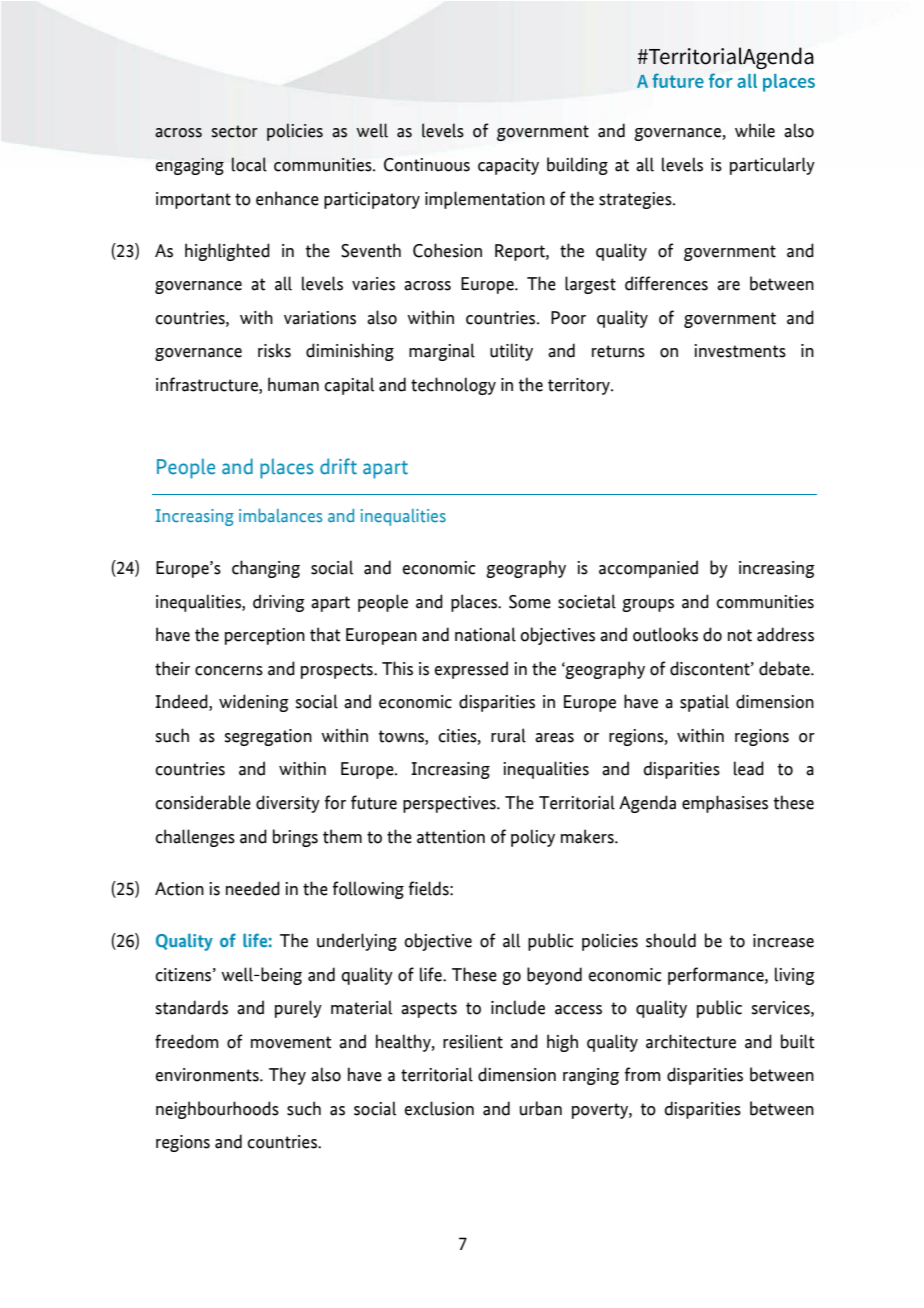 This screenshot has width=924, height=1308. I want to click on perception, so click(265, 636).
